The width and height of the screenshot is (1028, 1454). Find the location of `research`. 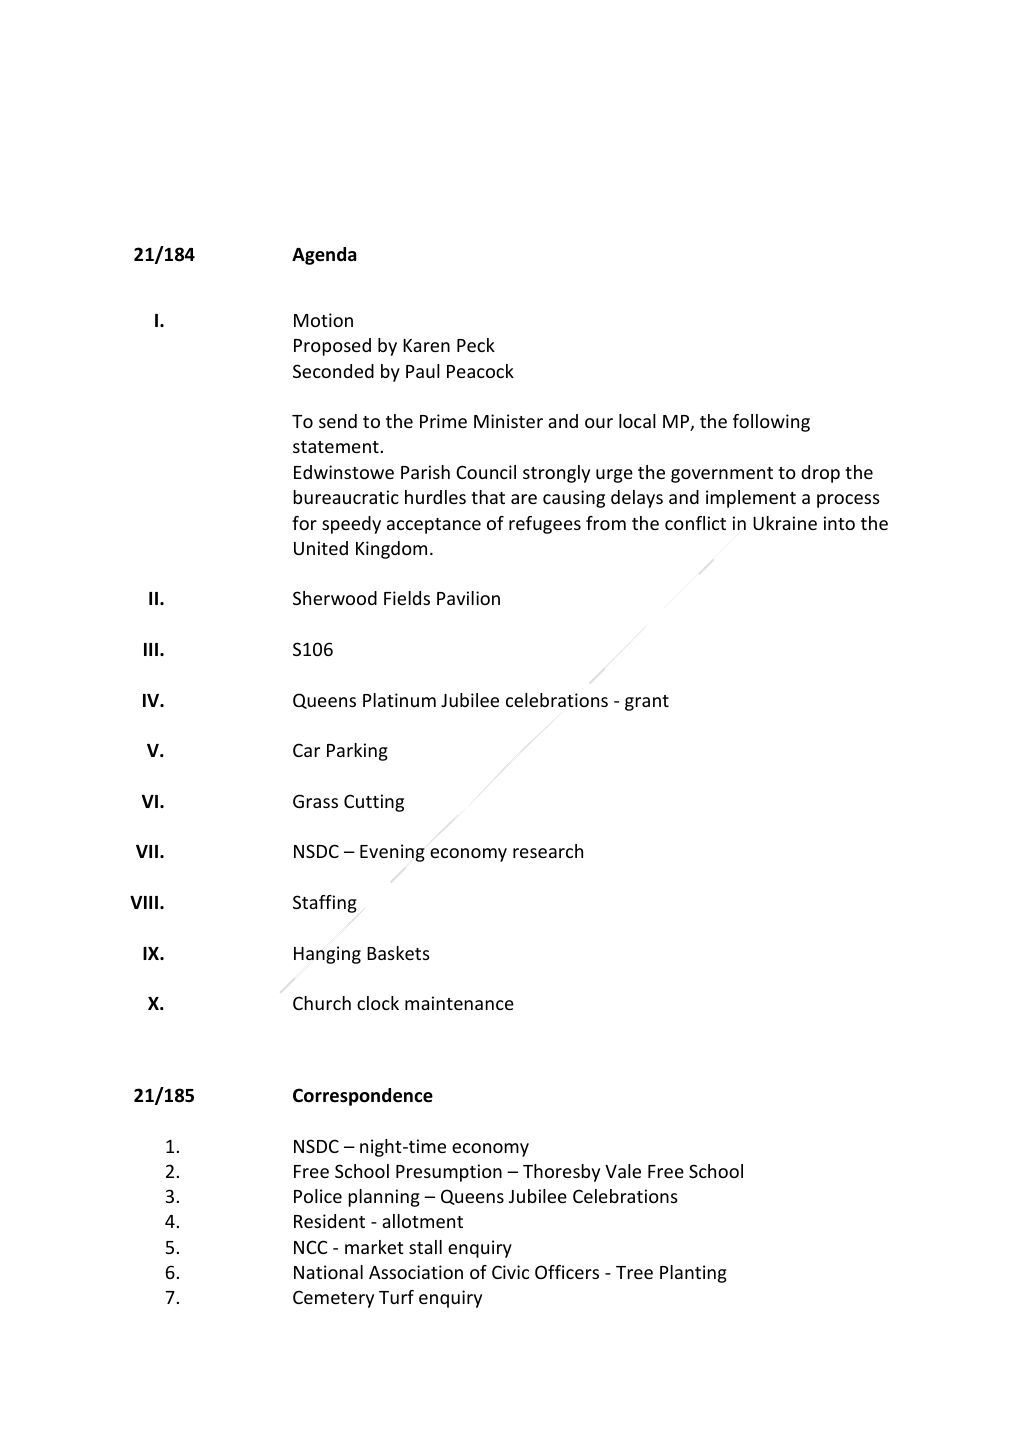

research is located at coordinates (548, 851).
